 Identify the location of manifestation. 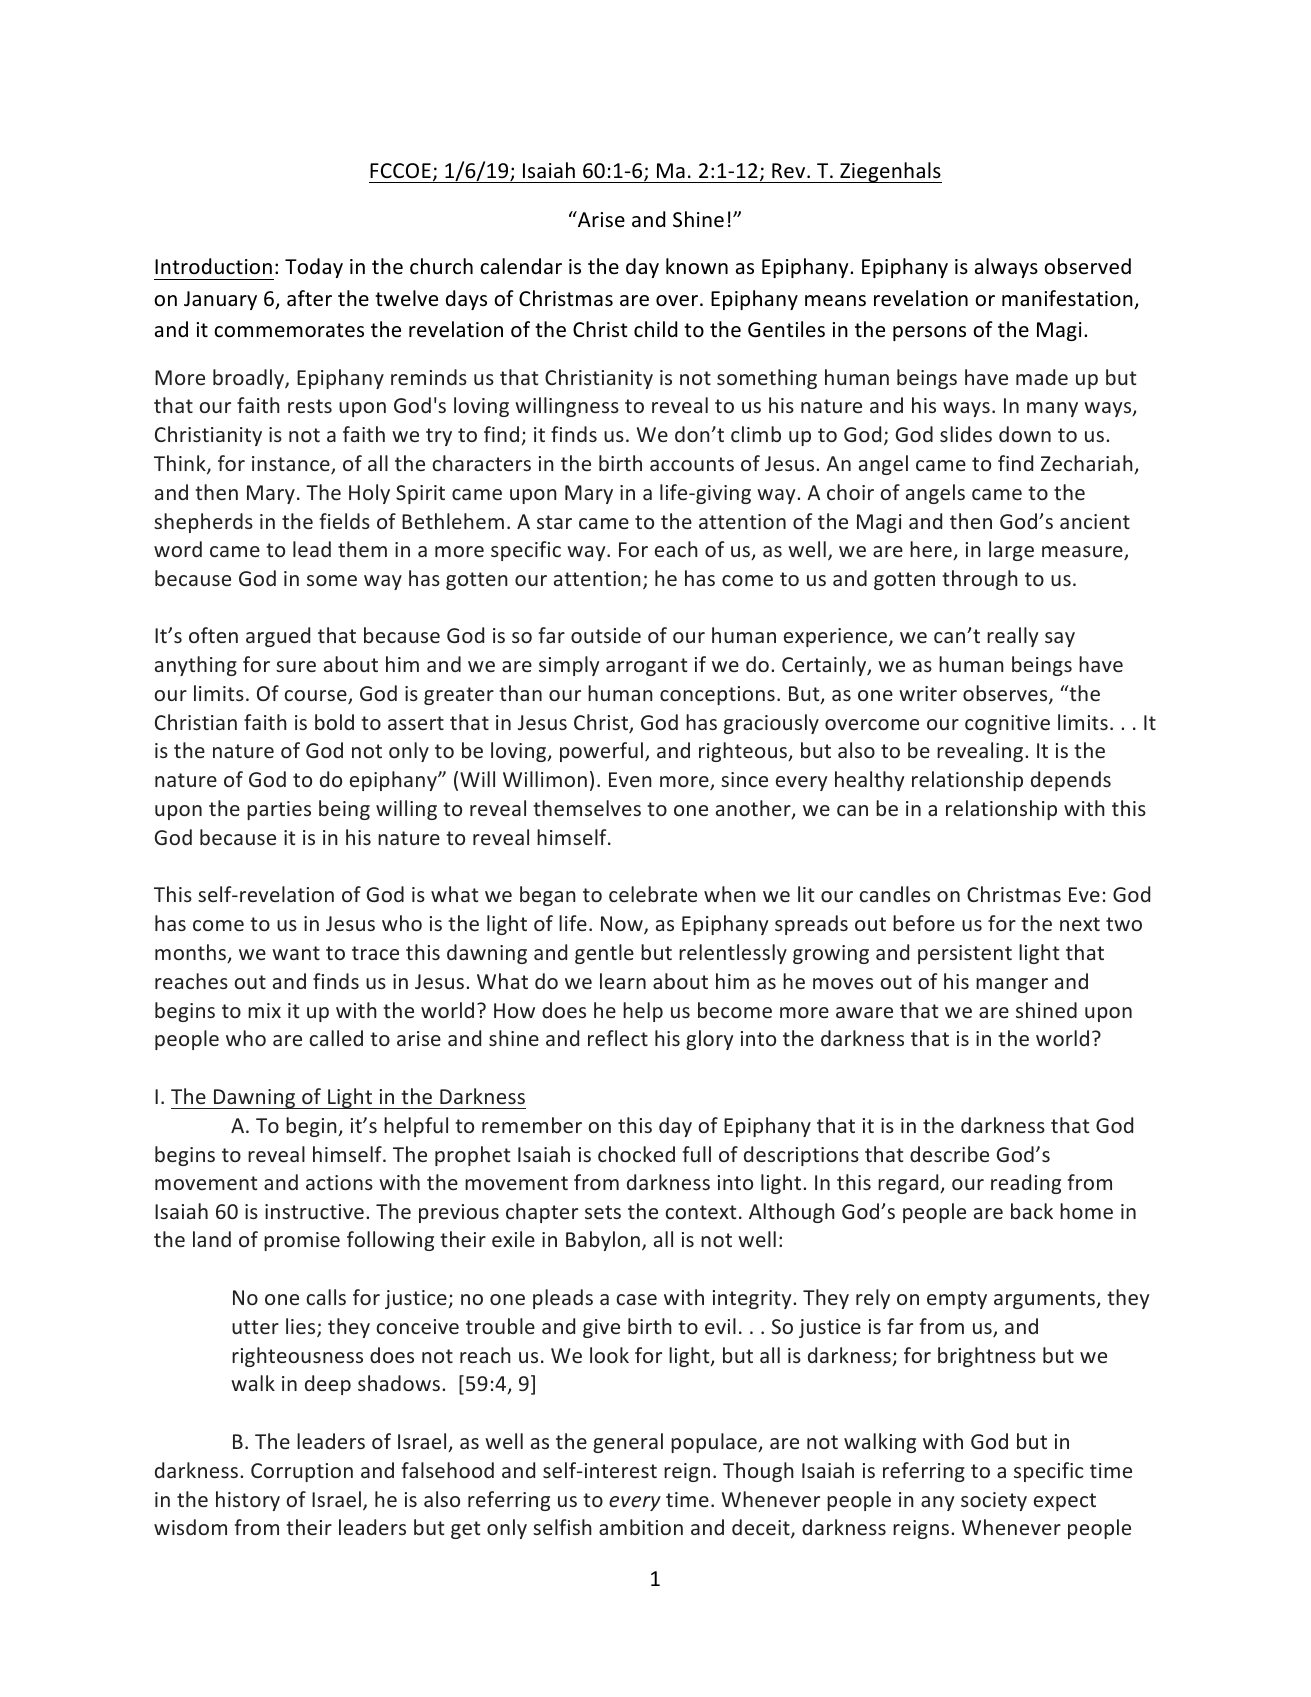
(1068, 299).
